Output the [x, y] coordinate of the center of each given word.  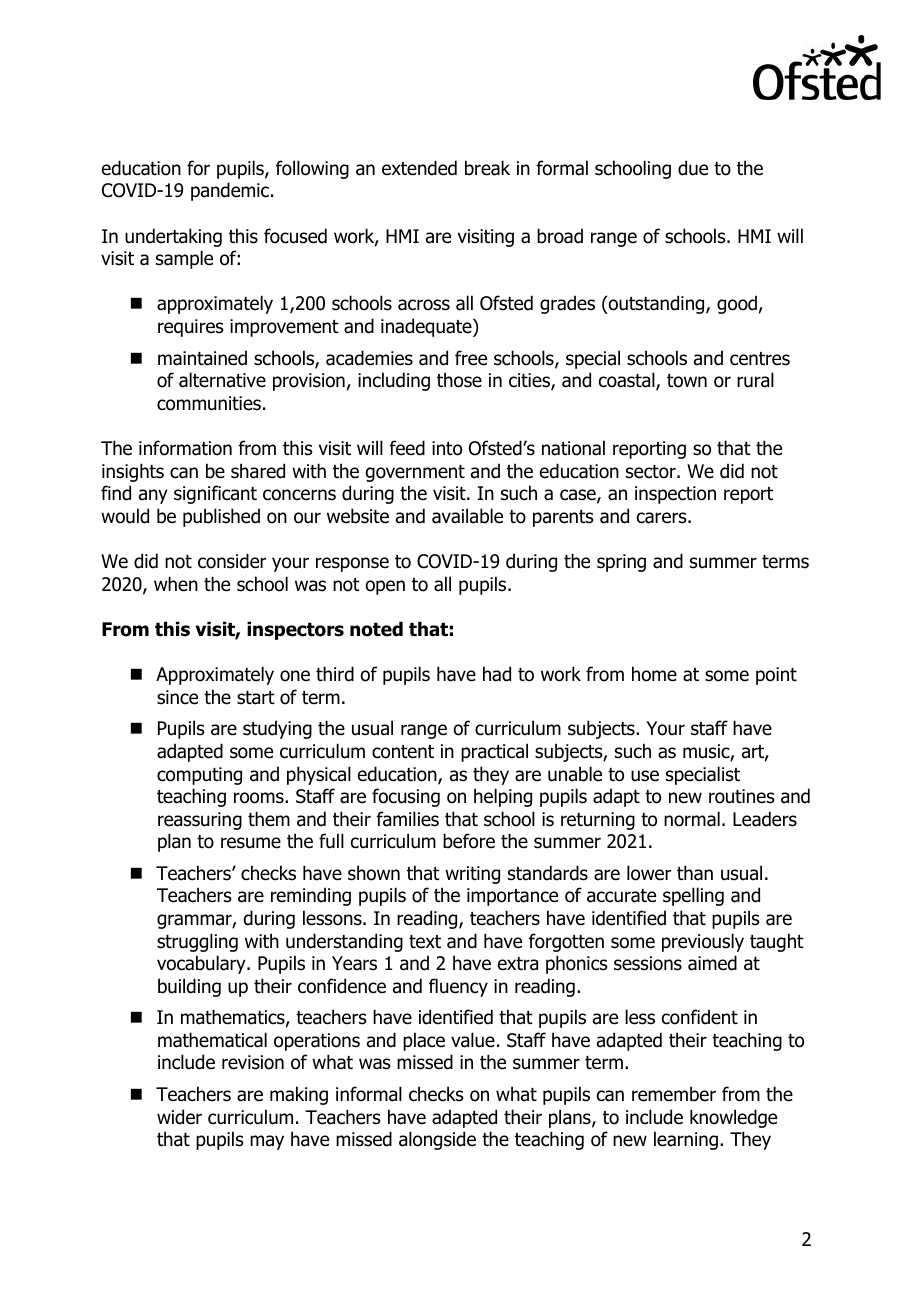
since [177, 697]
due [693, 168]
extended [419, 168]
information [185, 448]
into [447, 448]
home [654, 674]
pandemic [231, 191]
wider [179, 1117]
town [687, 381]
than [695, 873]
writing [472, 875]
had [497, 674]
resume [251, 843]
